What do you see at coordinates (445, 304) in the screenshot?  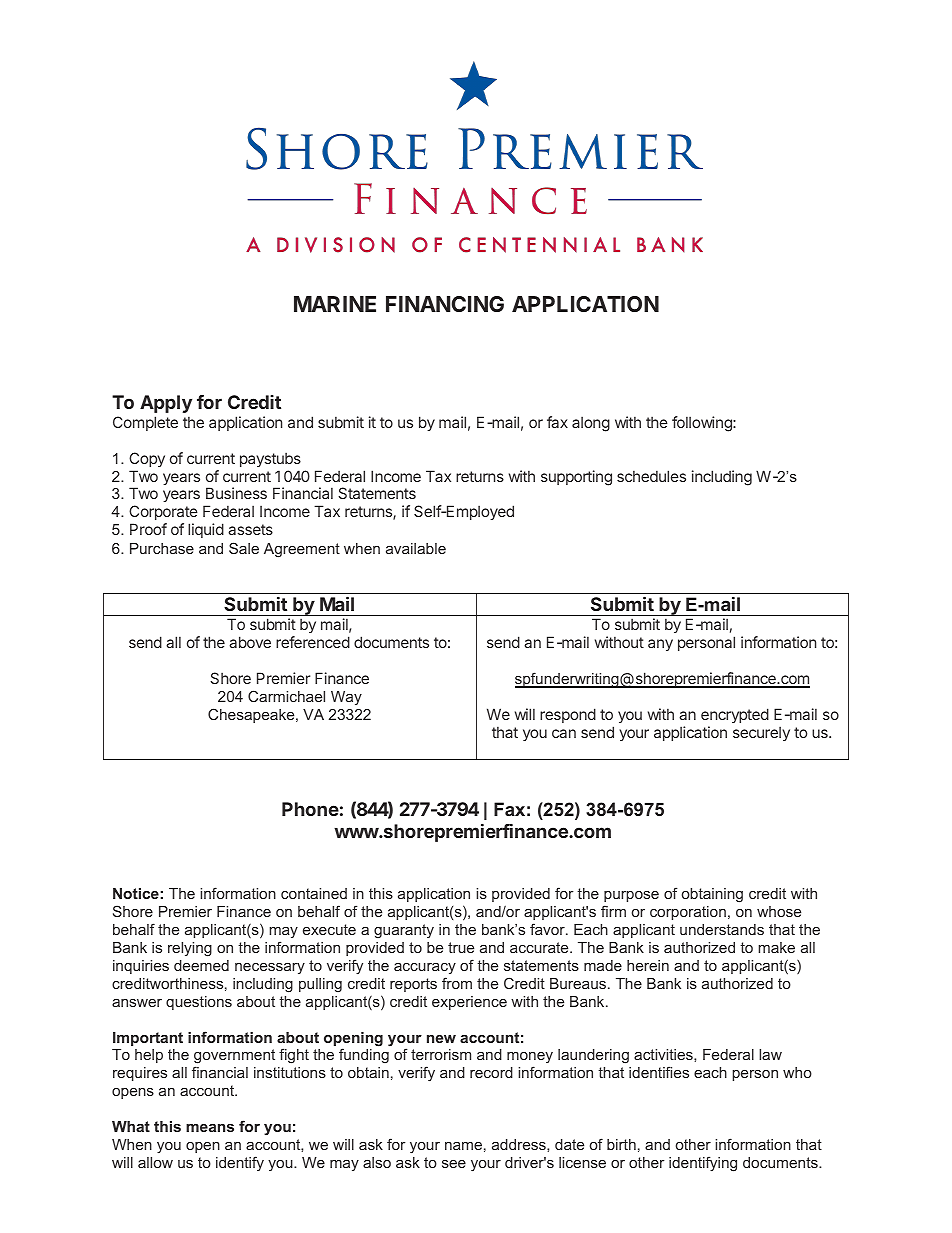 I see `FINANCING` at bounding box center [445, 304].
